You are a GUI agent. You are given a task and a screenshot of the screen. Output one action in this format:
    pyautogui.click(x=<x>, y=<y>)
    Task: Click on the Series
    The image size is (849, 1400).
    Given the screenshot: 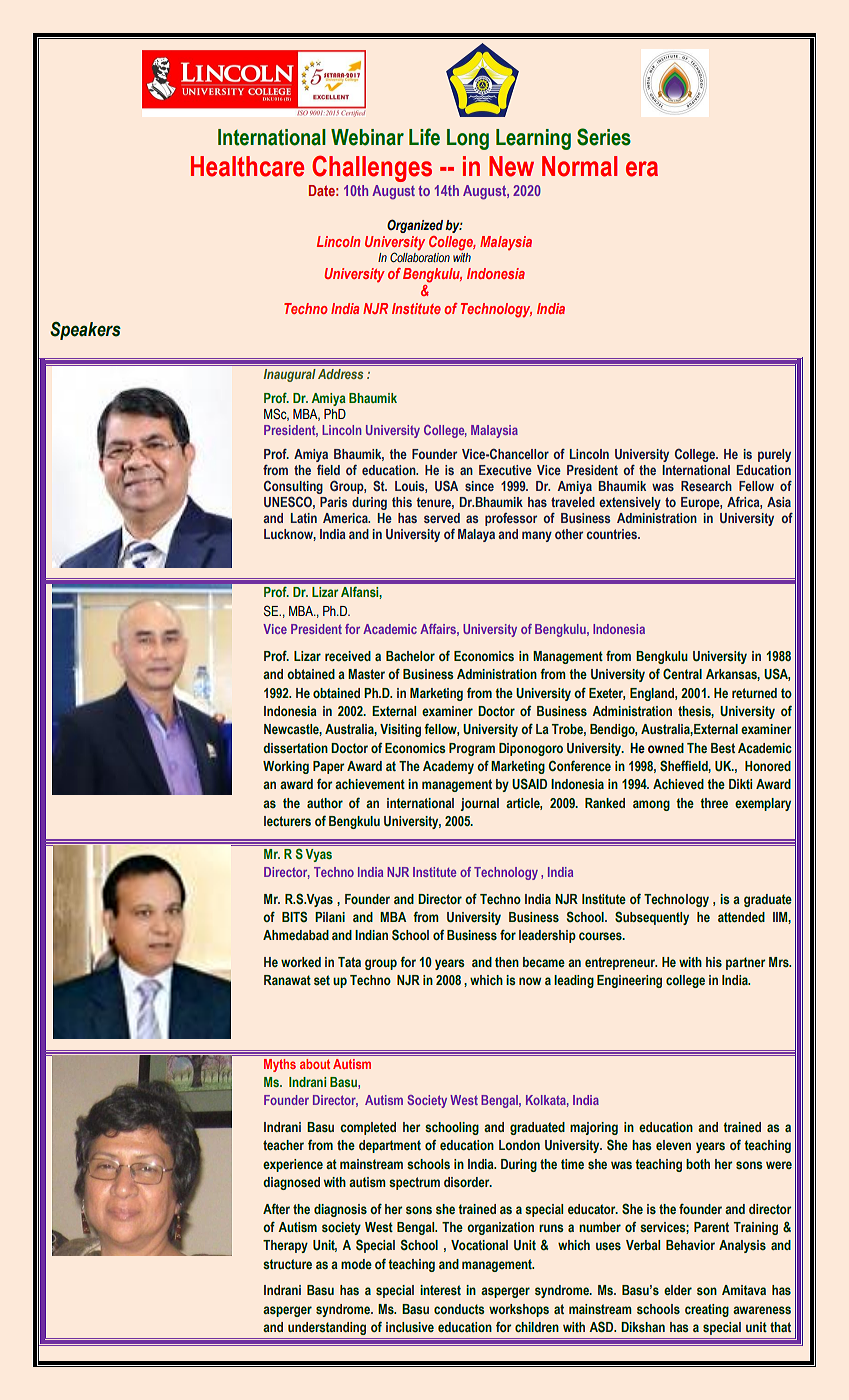 What is the action you would take?
    pyautogui.click(x=604, y=137)
